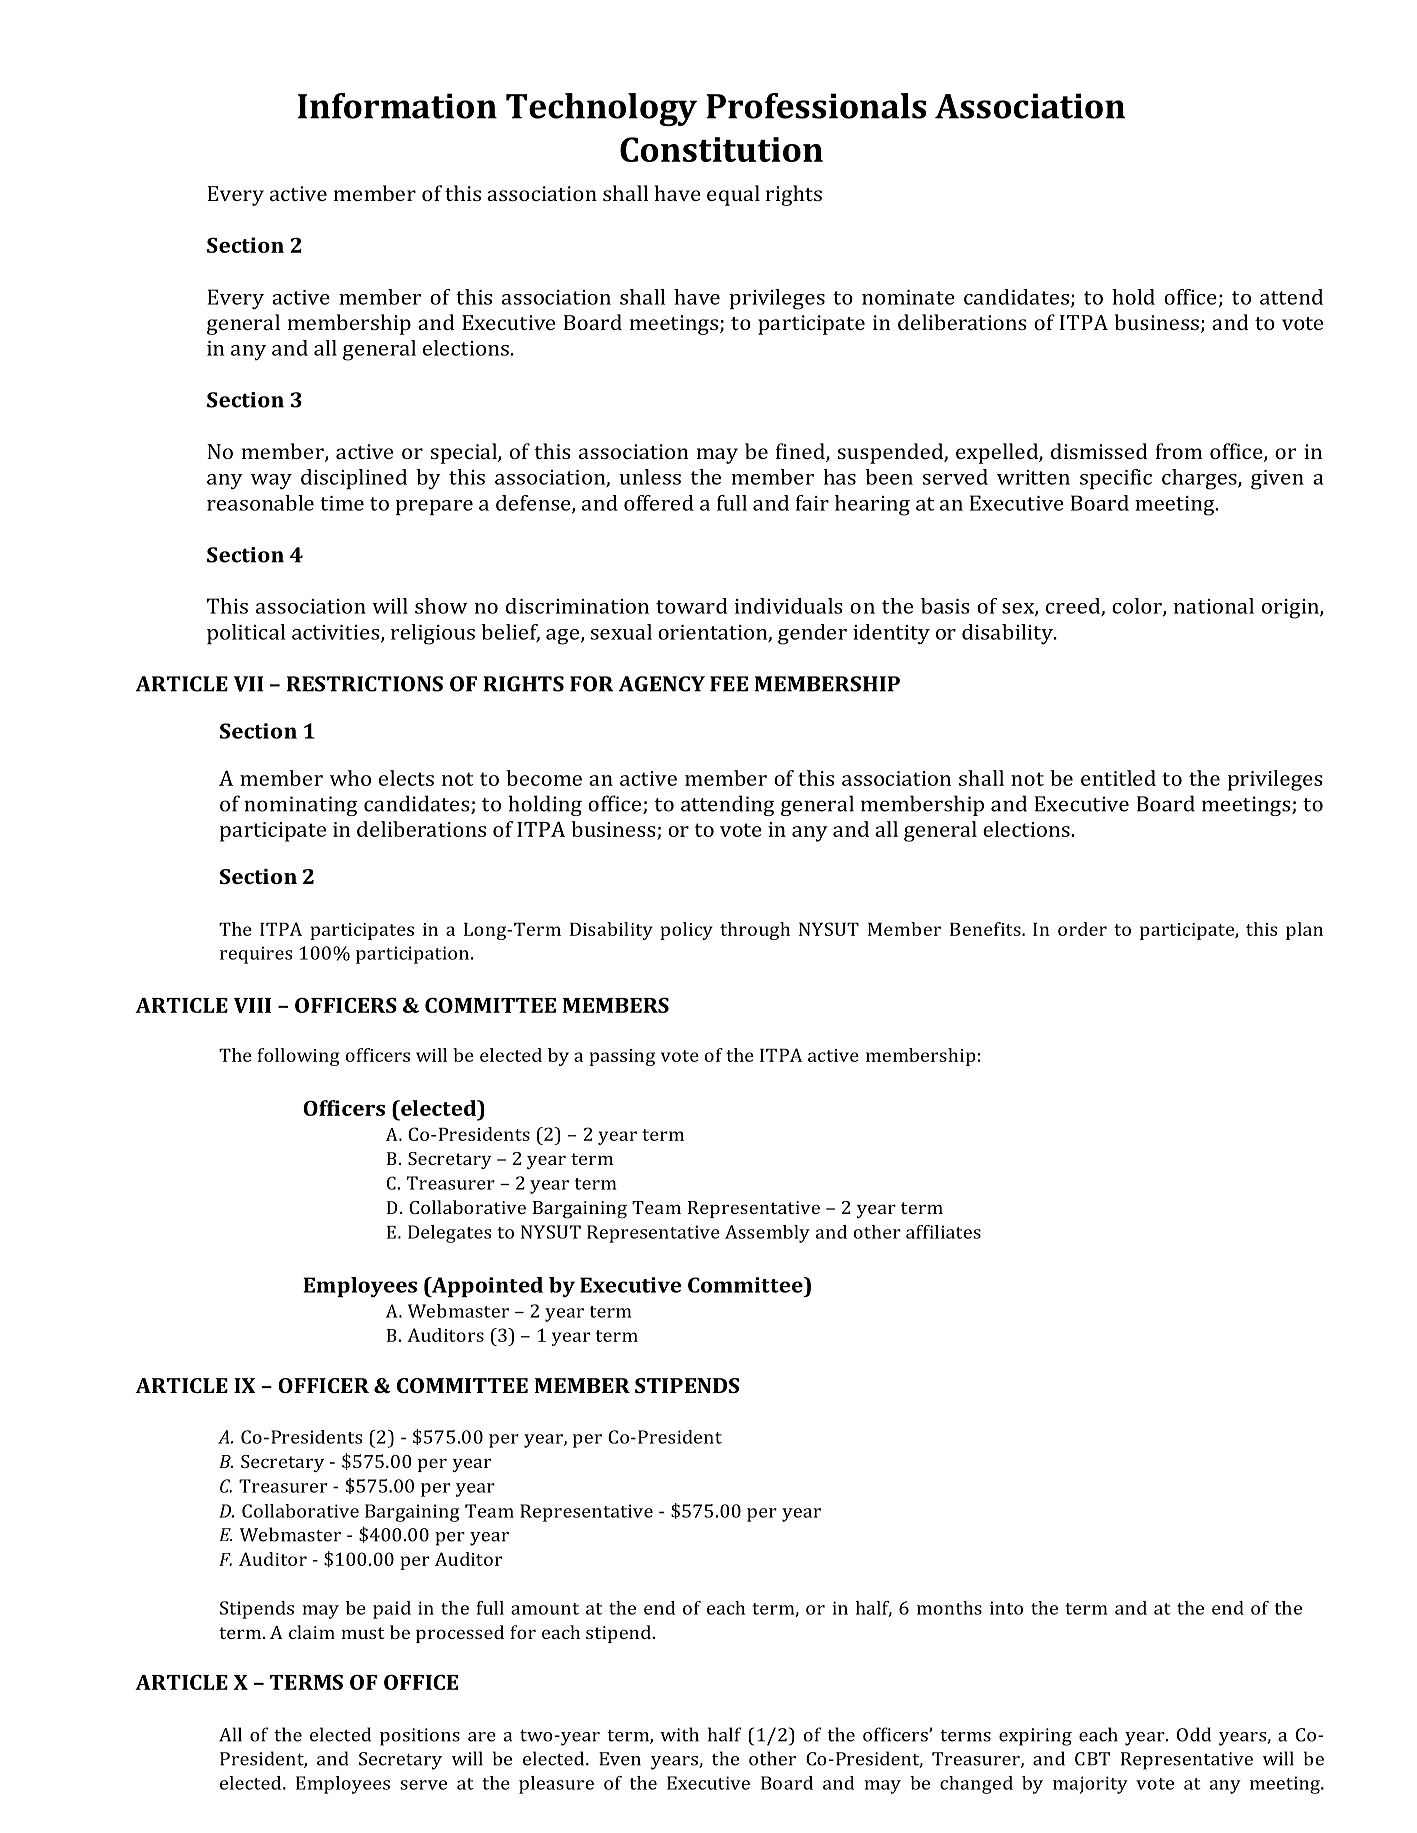  Describe the element at coordinates (622, 1057) in the screenshot. I see `passing` at that location.
